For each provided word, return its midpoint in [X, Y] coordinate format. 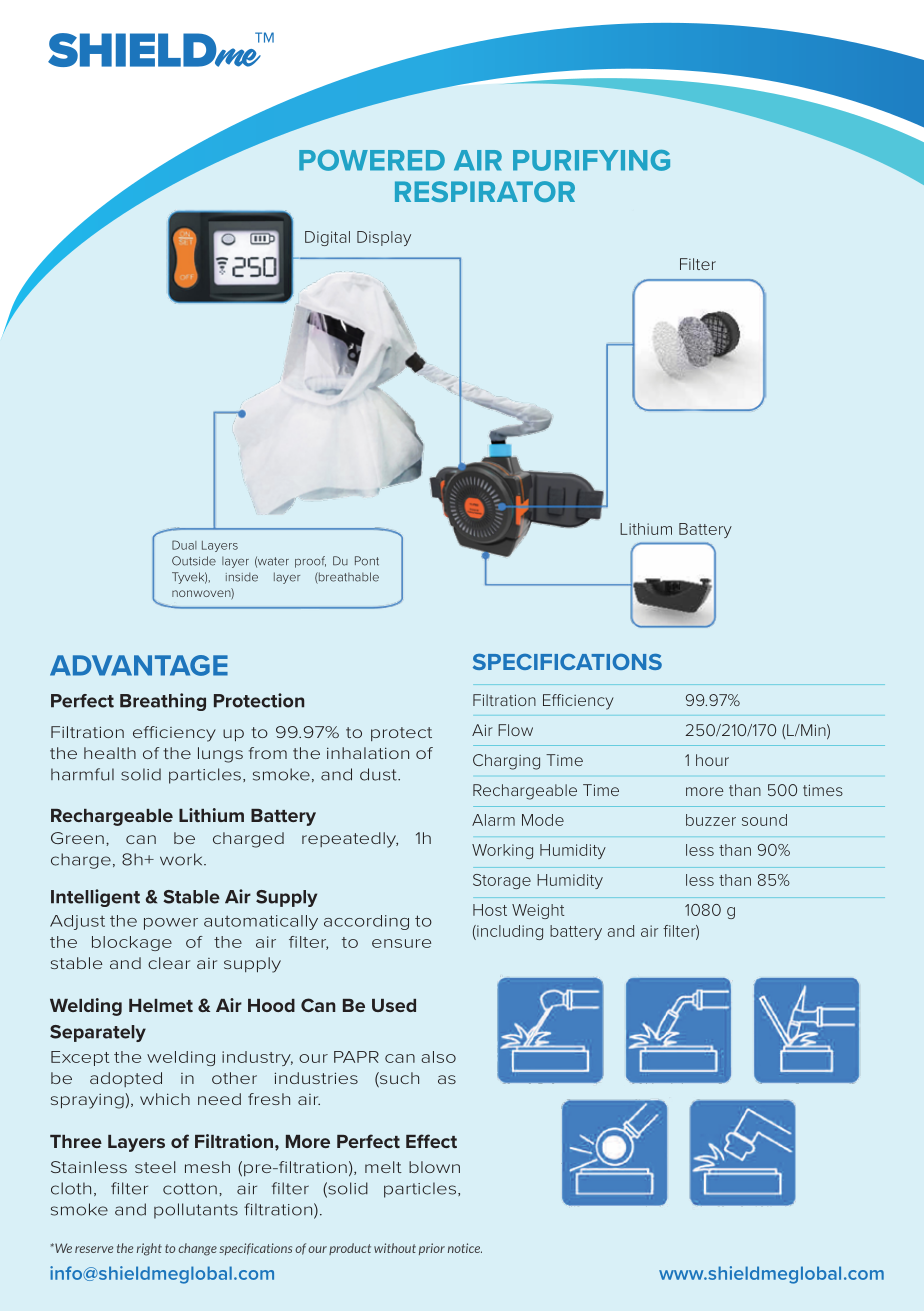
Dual [184, 545]
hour [712, 760]
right [149, 1249]
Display [384, 238]
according [366, 922]
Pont [367, 561]
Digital [327, 238]
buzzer [711, 820]
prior [432, 1249]
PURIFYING [591, 160]
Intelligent [95, 898]
